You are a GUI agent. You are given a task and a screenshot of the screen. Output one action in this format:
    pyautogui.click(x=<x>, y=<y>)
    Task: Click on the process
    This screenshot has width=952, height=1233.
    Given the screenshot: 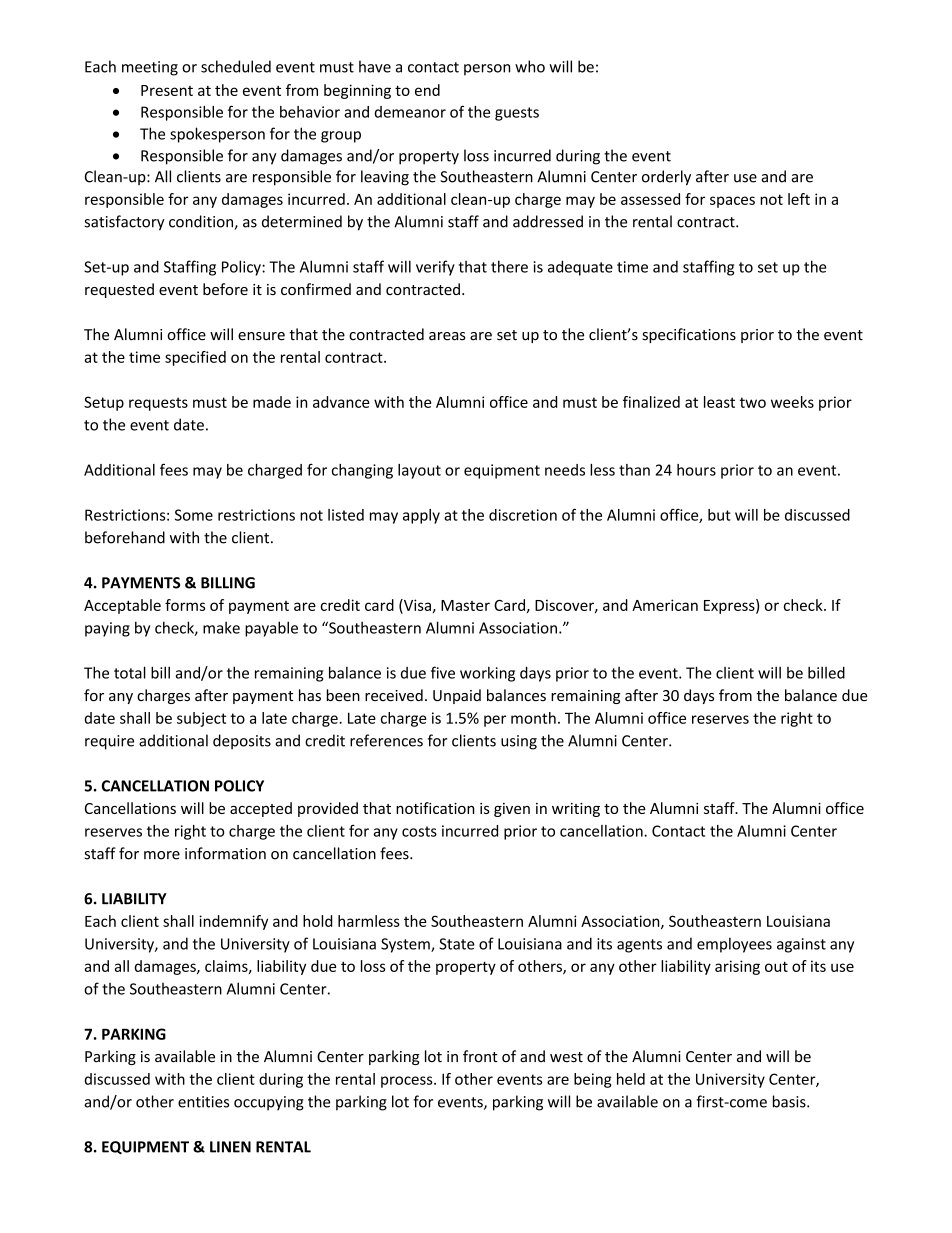 What is the action you would take?
    pyautogui.click(x=408, y=1082)
